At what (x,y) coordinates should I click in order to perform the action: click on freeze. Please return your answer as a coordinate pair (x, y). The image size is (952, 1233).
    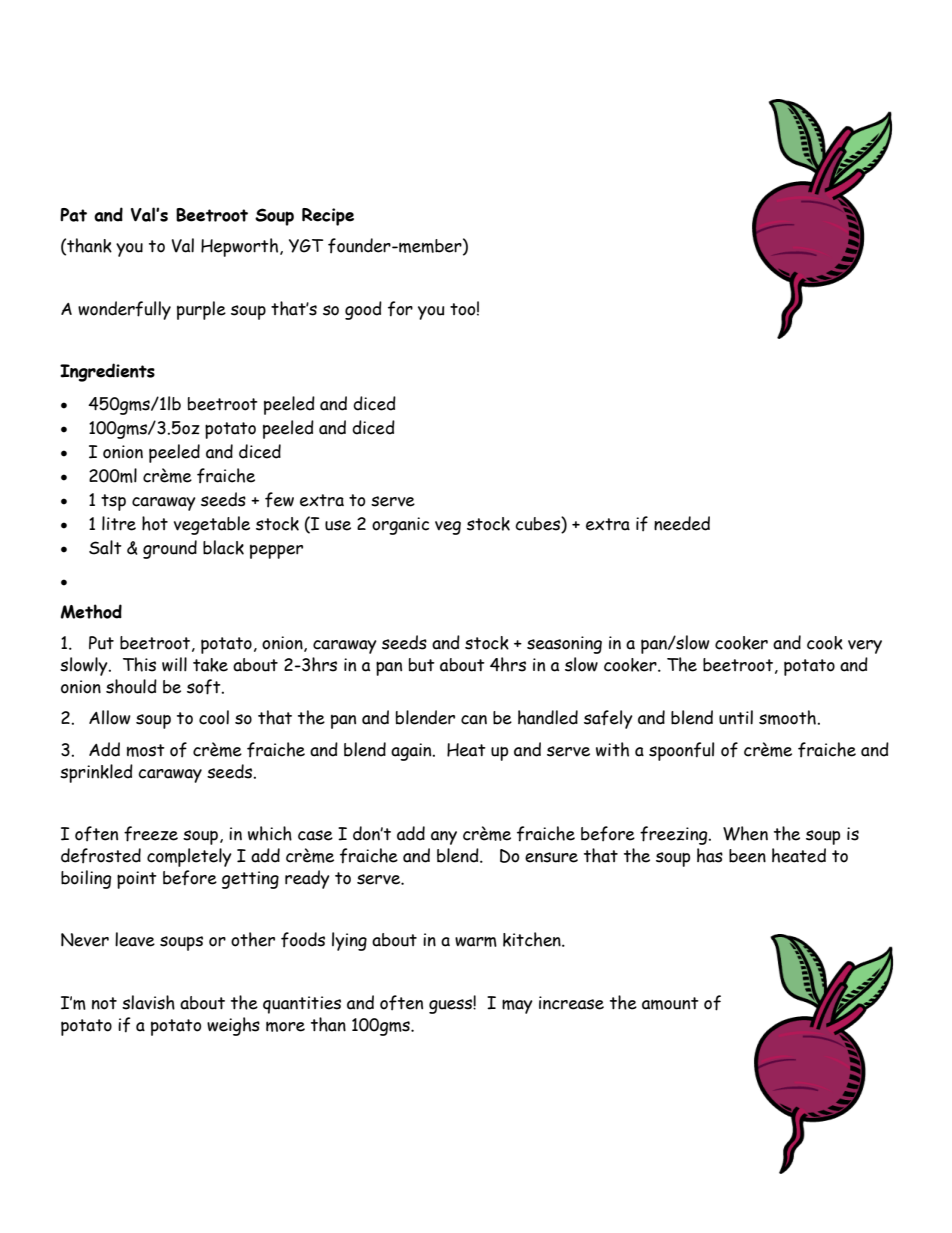
    Looking at the image, I should click on (151, 834).
